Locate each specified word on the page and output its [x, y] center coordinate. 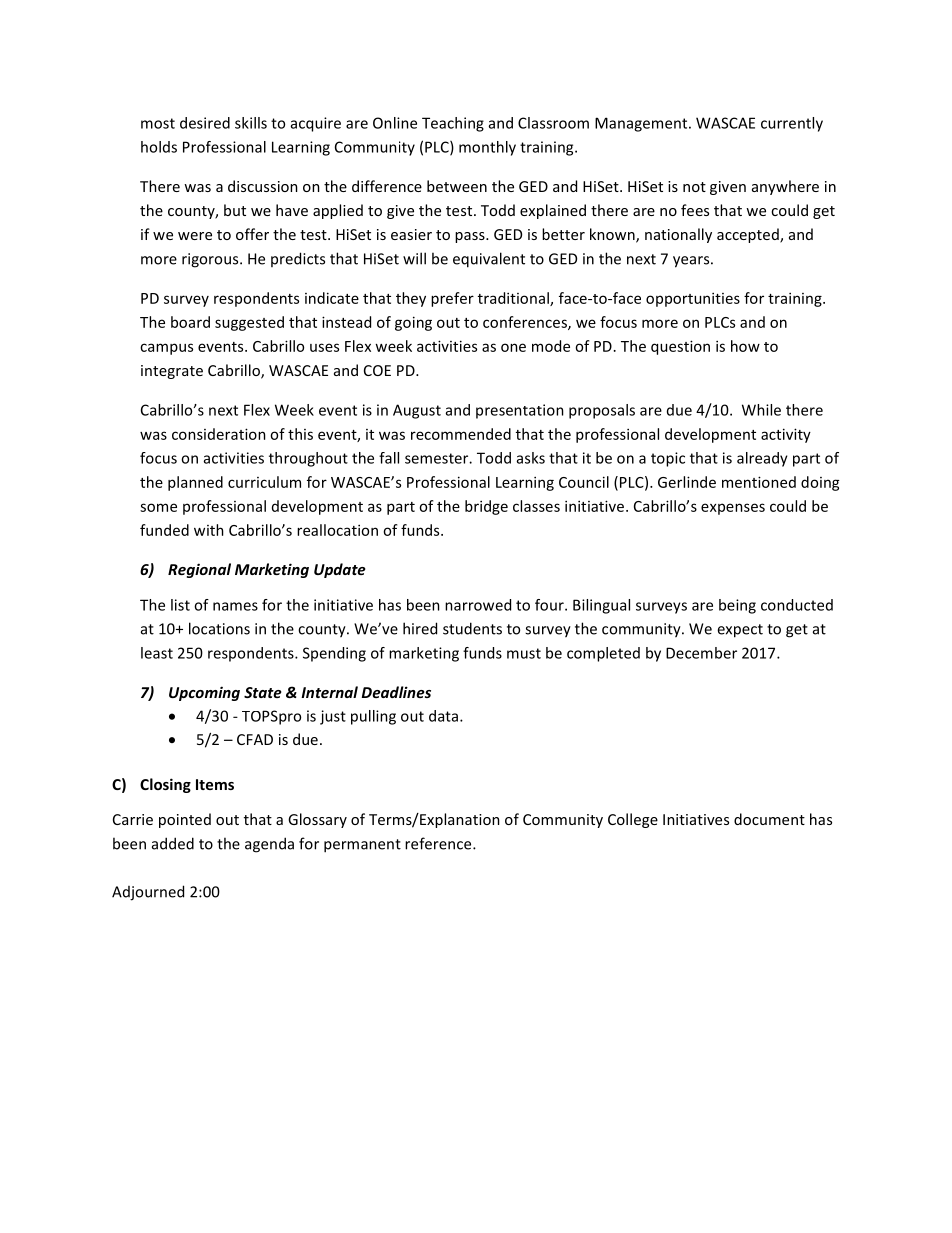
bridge [486, 507]
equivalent [489, 260]
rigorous [211, 260]
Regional [199, 570]
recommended [461, 434]
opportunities [693, 299]
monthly [487, 148]
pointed [185, 820]
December [701, 653]
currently [792, 124]
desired [205, 123]
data [445, 716]
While [761, 410]
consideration [219, 434]
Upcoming [204, 693]
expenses [733, 509]
